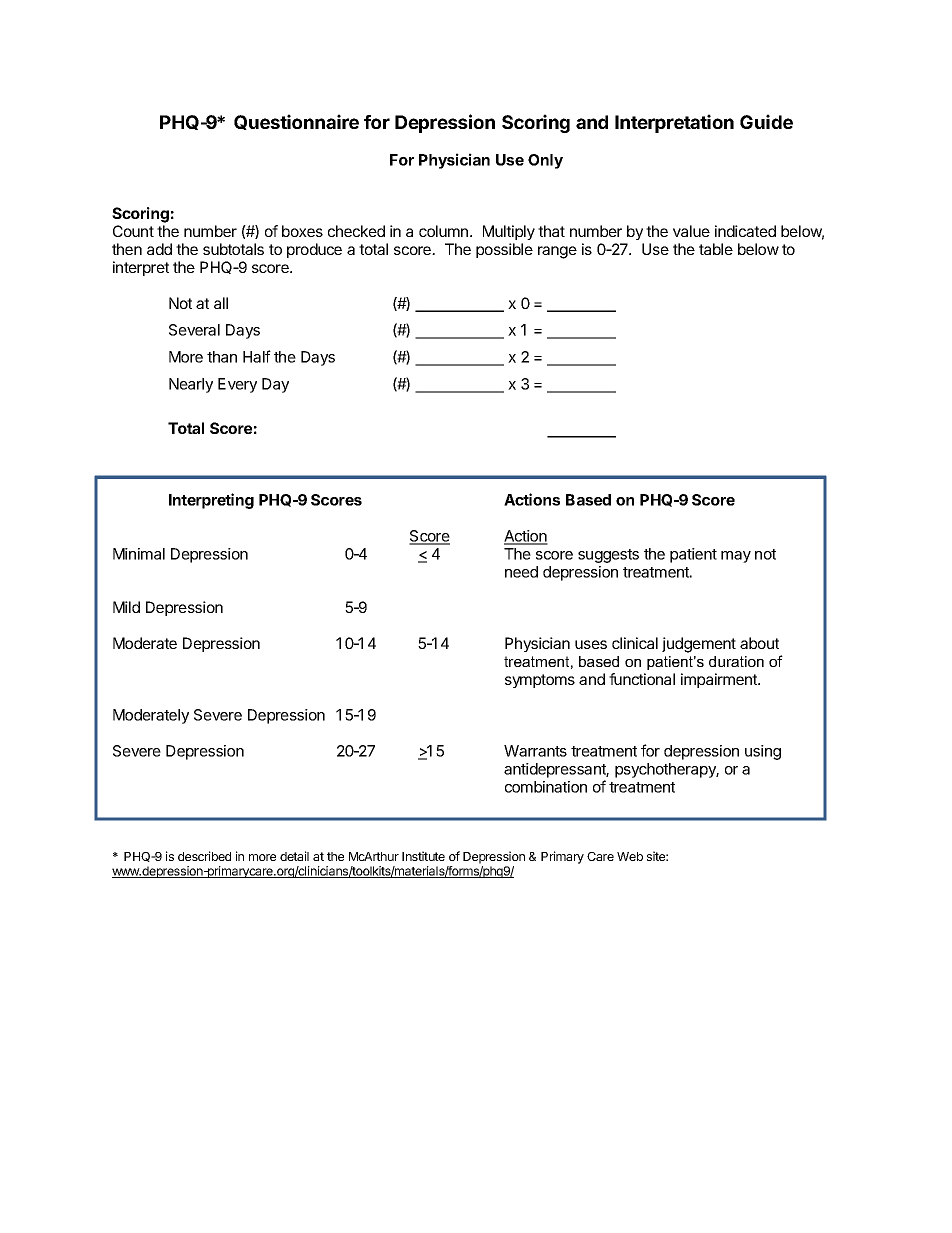 The width and height of the screenshot is (952, 1233). Describe the element at coordinates (521, 572) in the screenshot. I see `need` at that location.
